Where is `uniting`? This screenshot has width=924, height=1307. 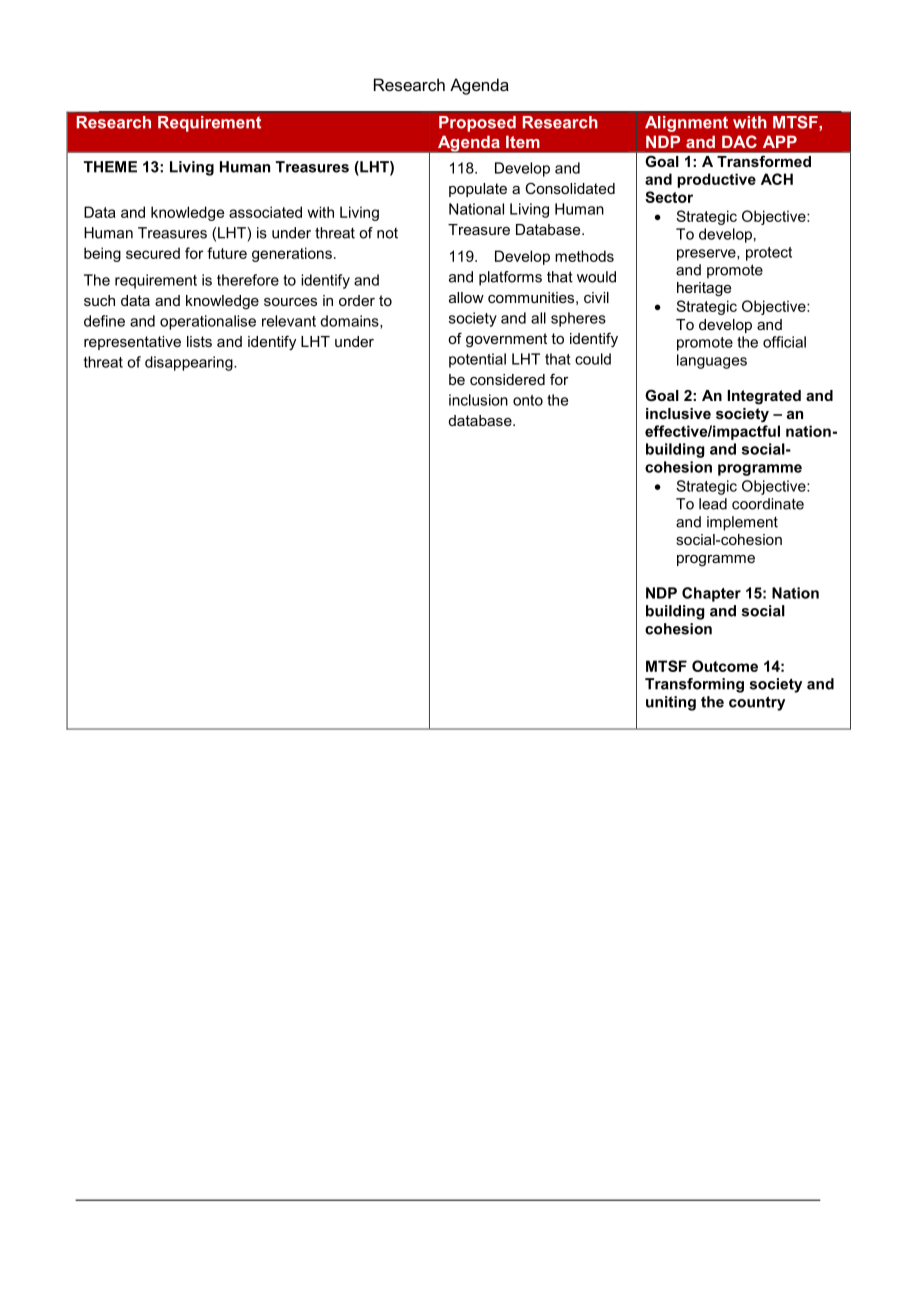
uniting is located at coordinates (671, 703).
